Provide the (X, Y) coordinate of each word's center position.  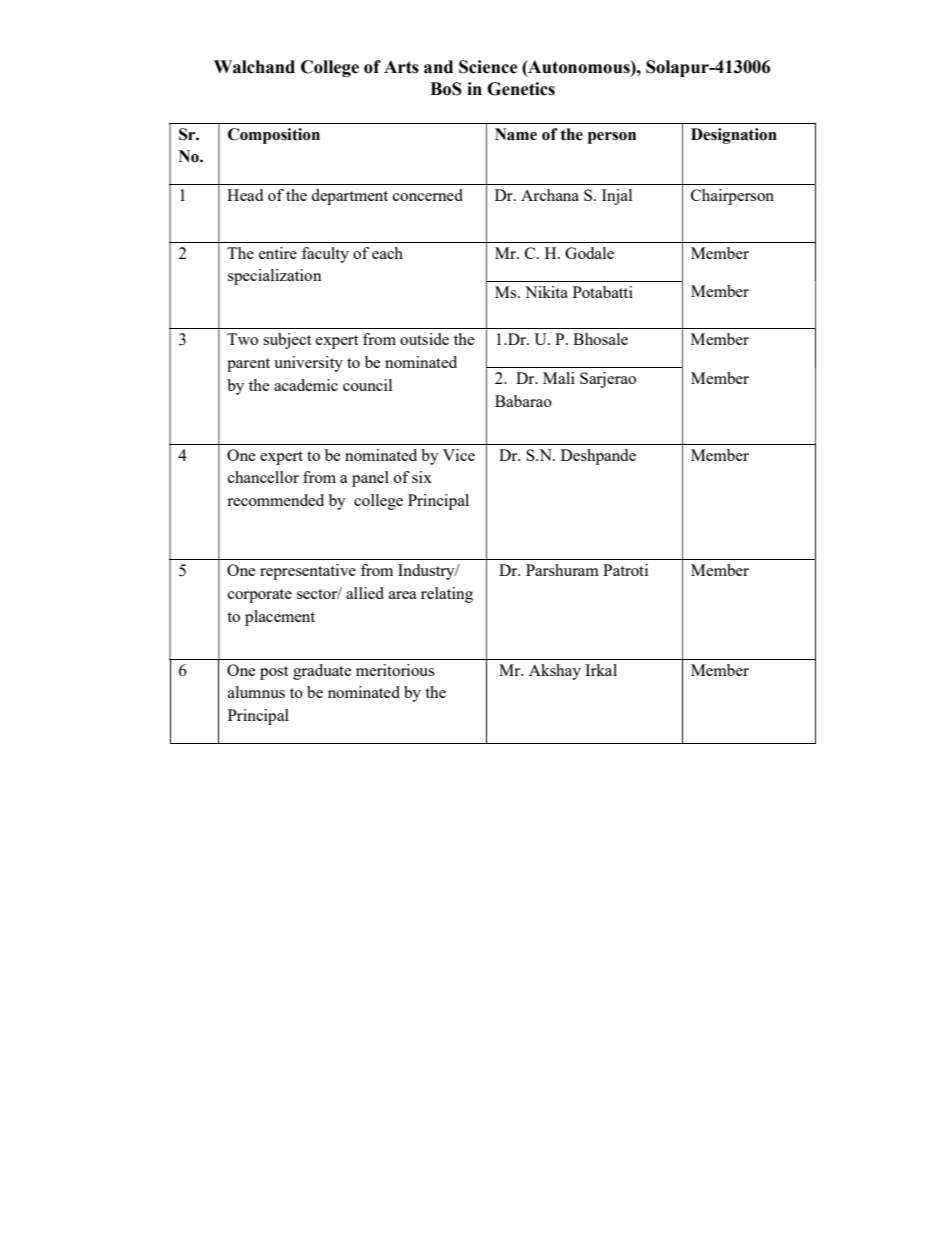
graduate (322, 672)
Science (488, 67)
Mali (559, 378)
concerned (428, 195)
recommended (275, 500)
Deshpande (598, 457)
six (422, 477)
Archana (550, 195)
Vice (459, 455)
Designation (734, 136)
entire (278, 253)
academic (306, 385)
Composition (274, 136)
